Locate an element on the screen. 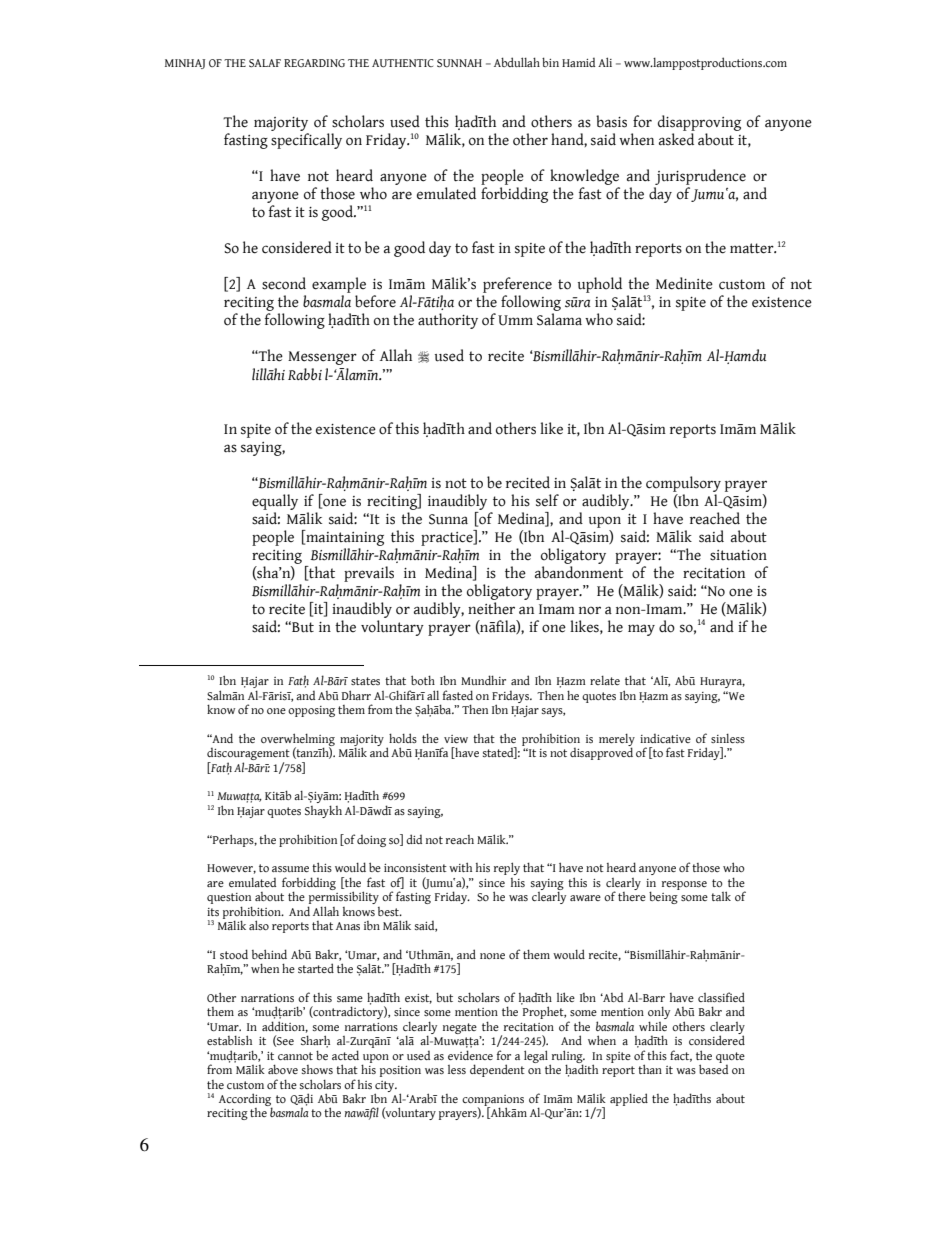 The image size is (952, 1233). indicative is located at coordinates (665, 738).
